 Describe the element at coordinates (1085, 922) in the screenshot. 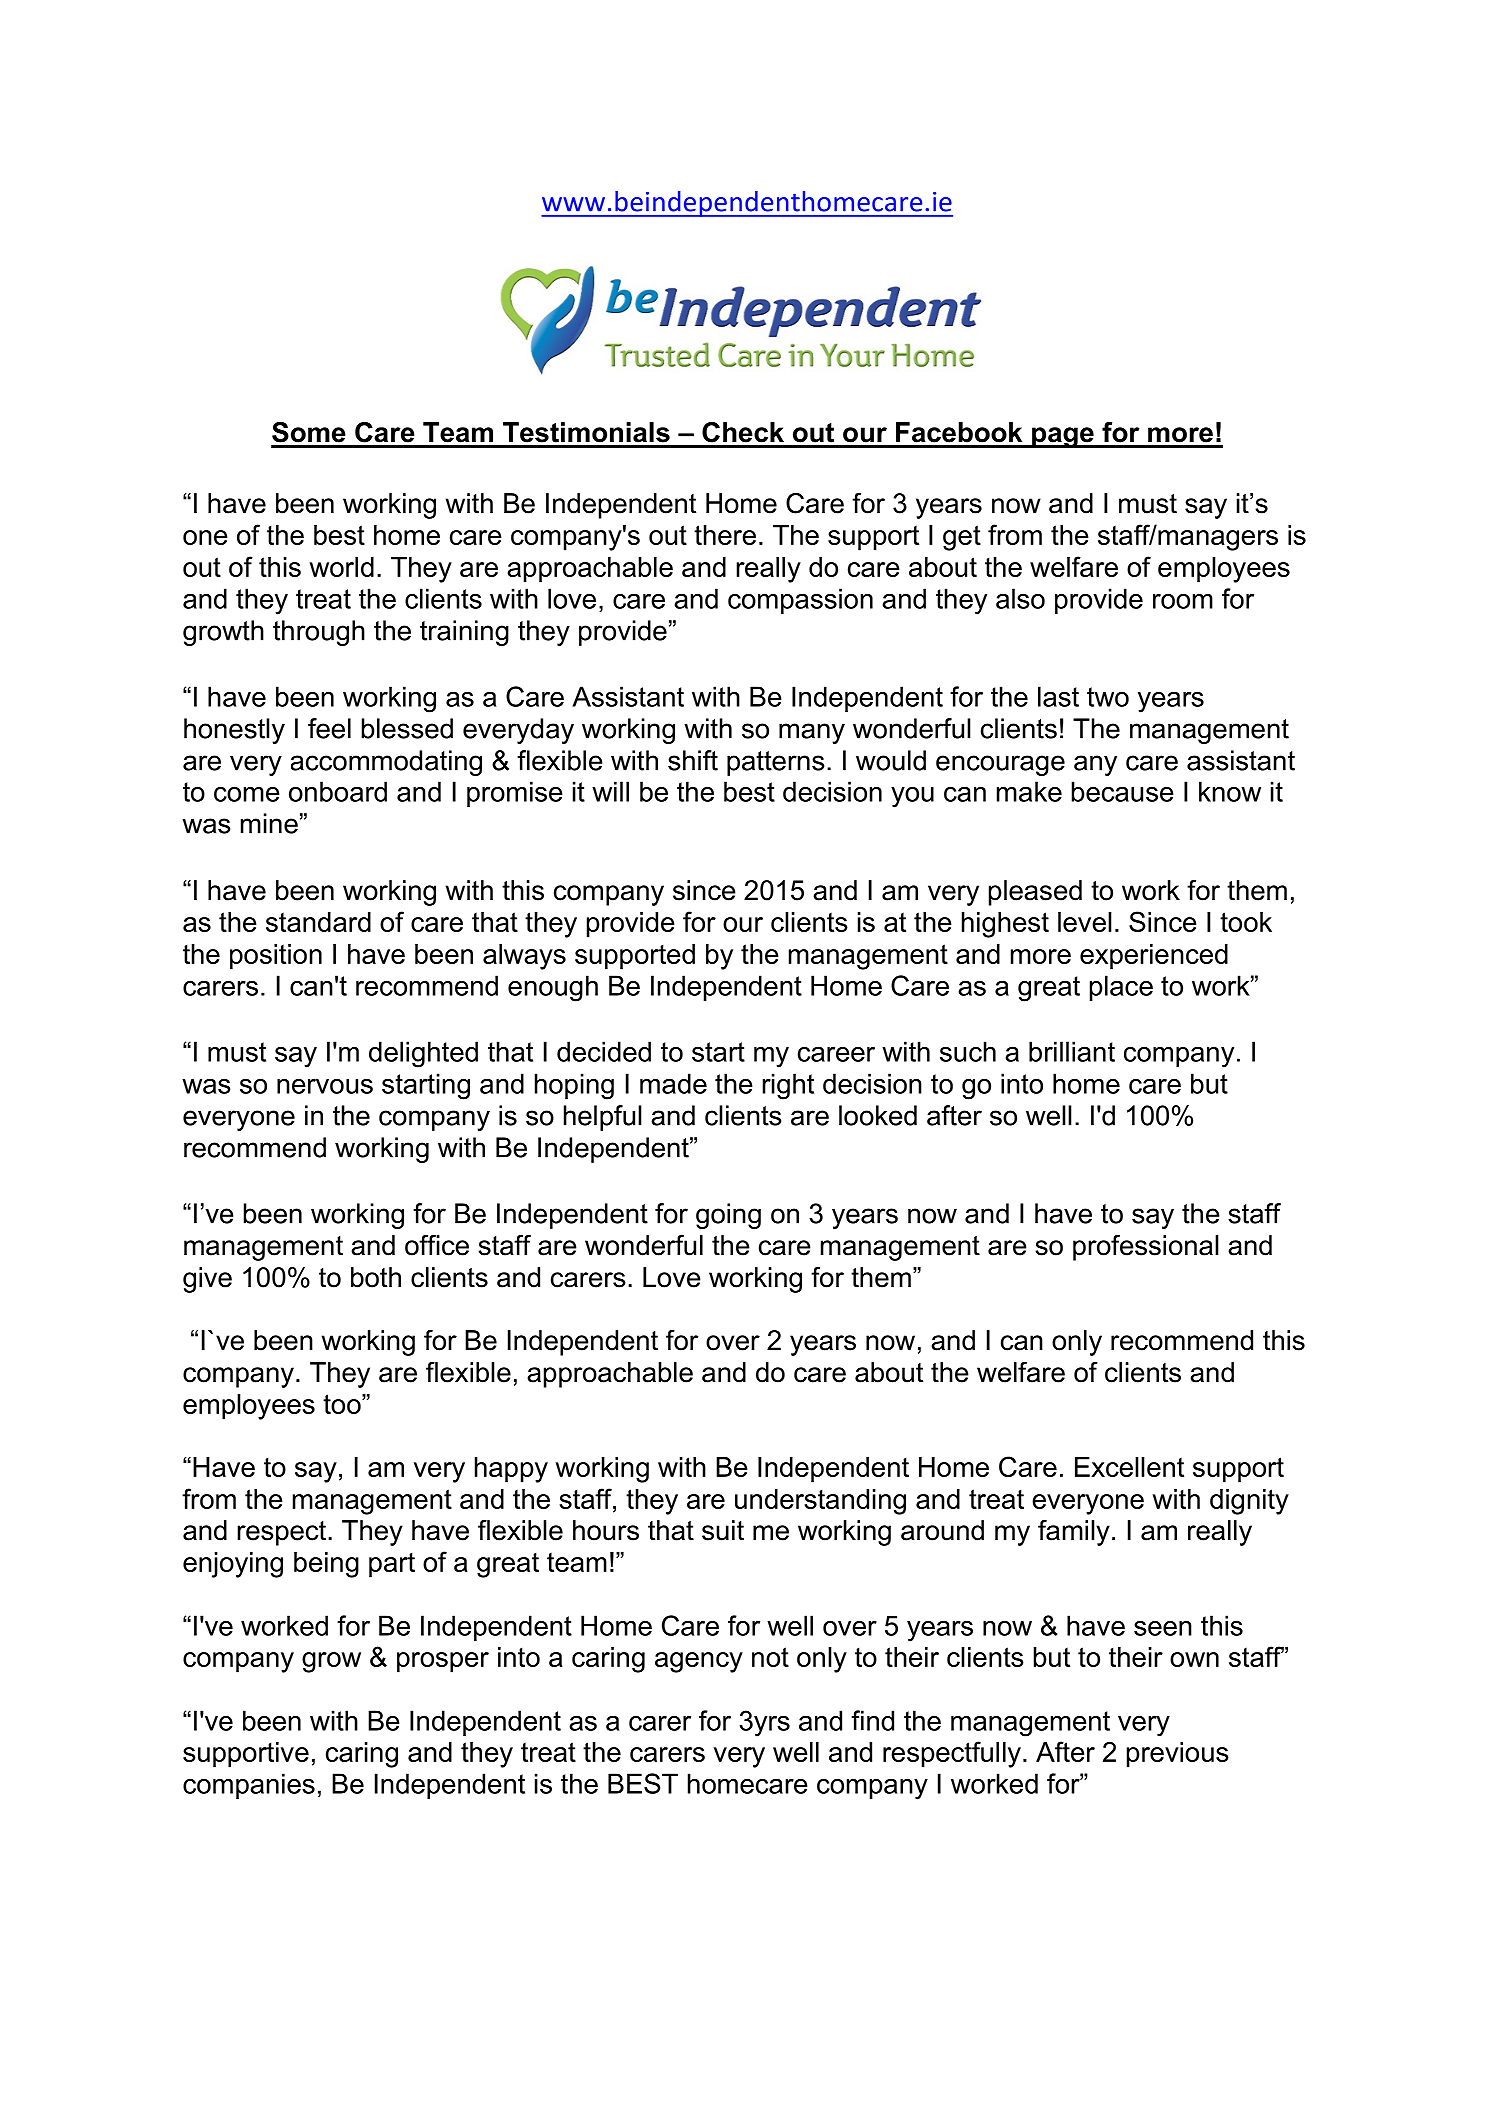

I see `level` at that location.
